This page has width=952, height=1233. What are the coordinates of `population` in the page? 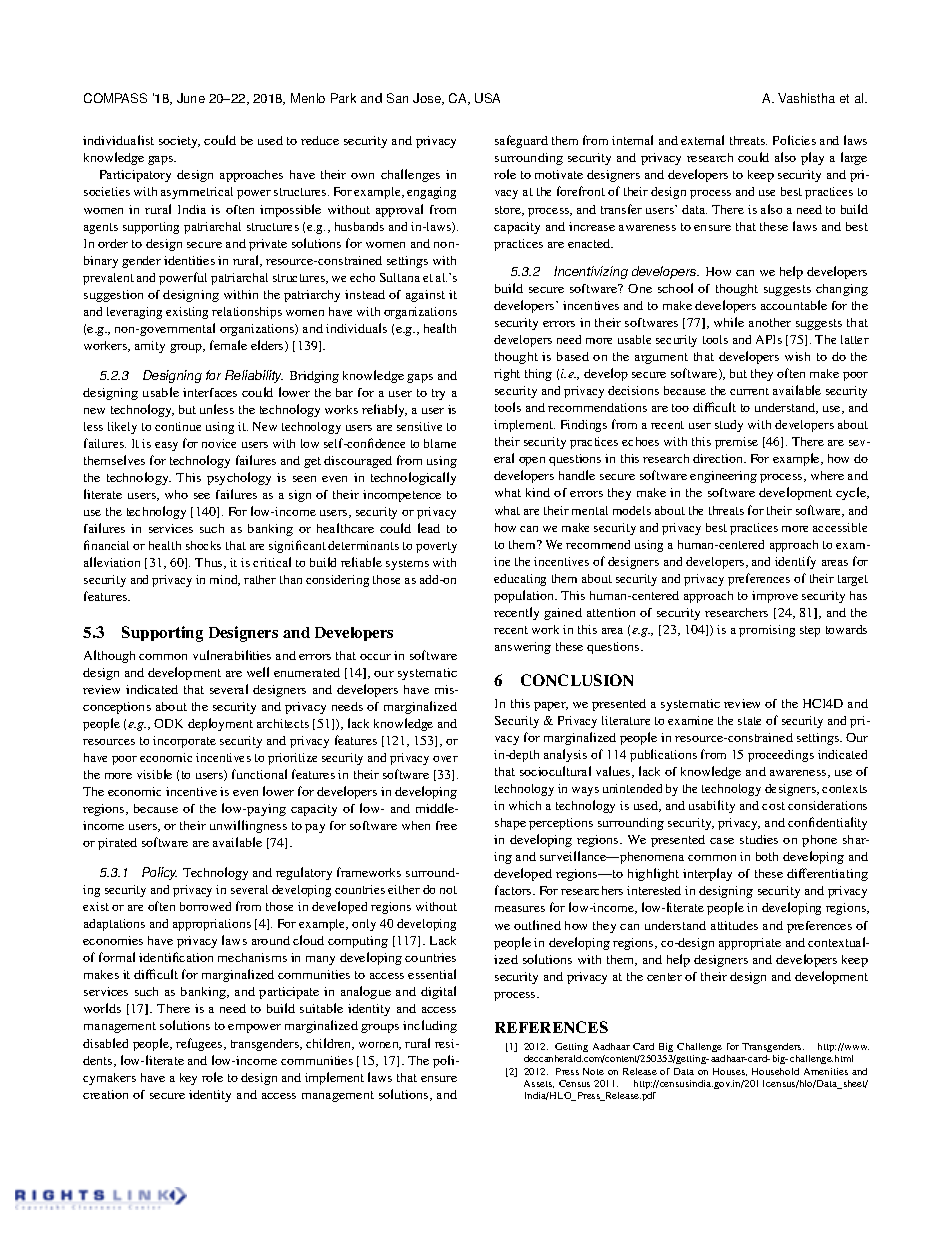 It's located at (525, 596).
